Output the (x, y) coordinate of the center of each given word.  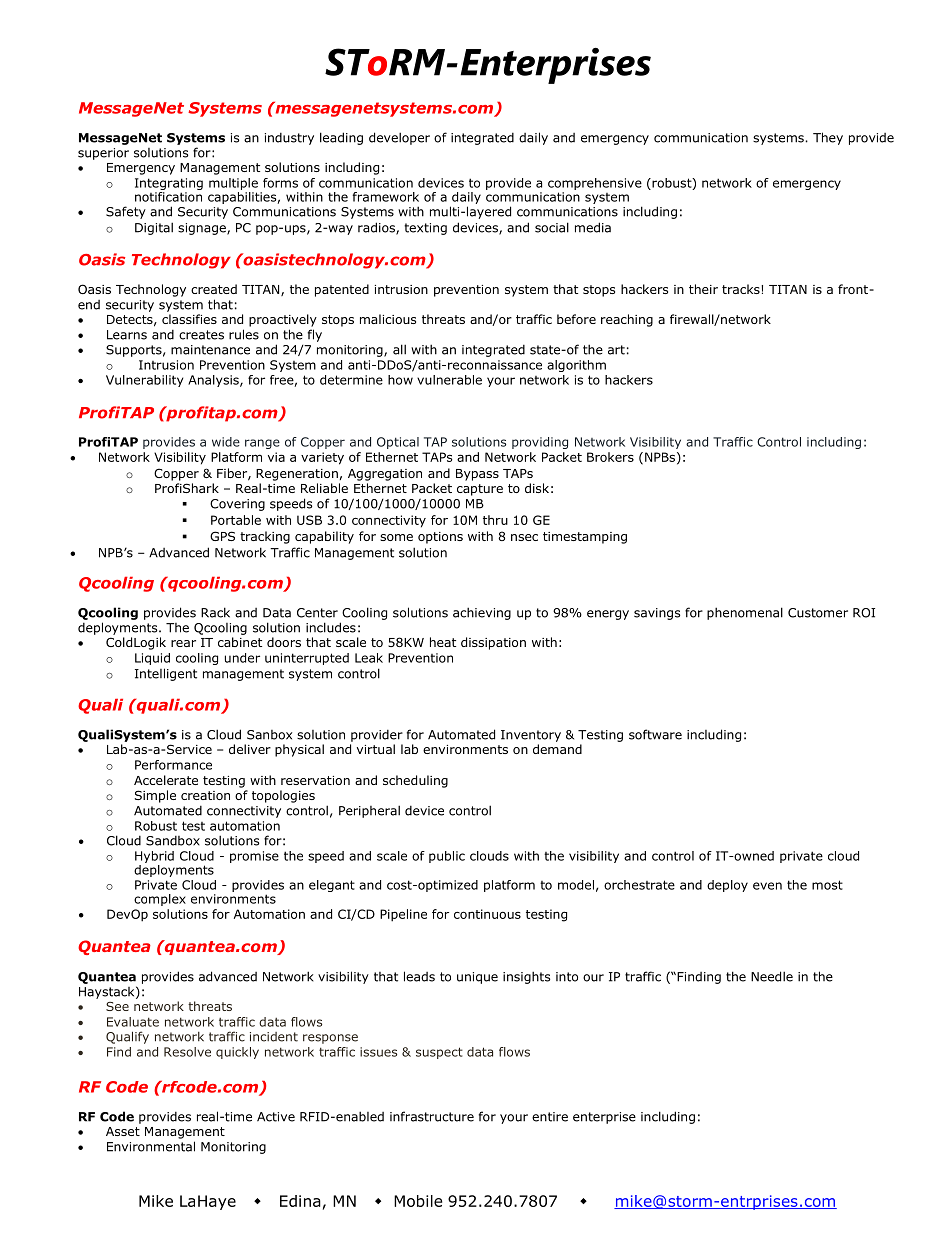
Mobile (418, 1201)
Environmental (151, 1146)
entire (550, 1117)
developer (399, 138)
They (828, 138)
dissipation (493, 643)
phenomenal (745, 613)
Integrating (169, 184)
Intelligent (166, 674)
